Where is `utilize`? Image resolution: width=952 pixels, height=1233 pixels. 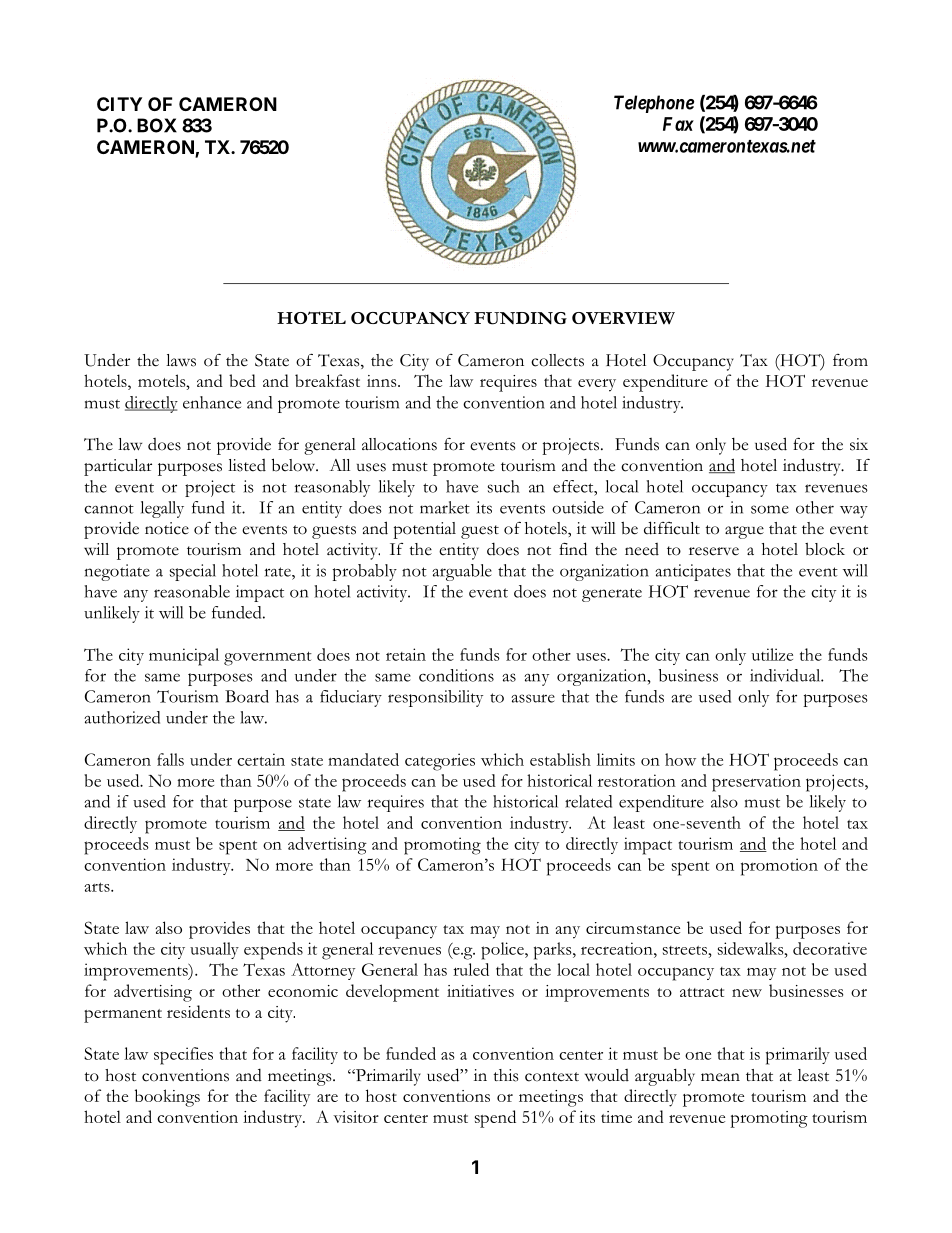
utilize is located at coordinates (772, 654).
